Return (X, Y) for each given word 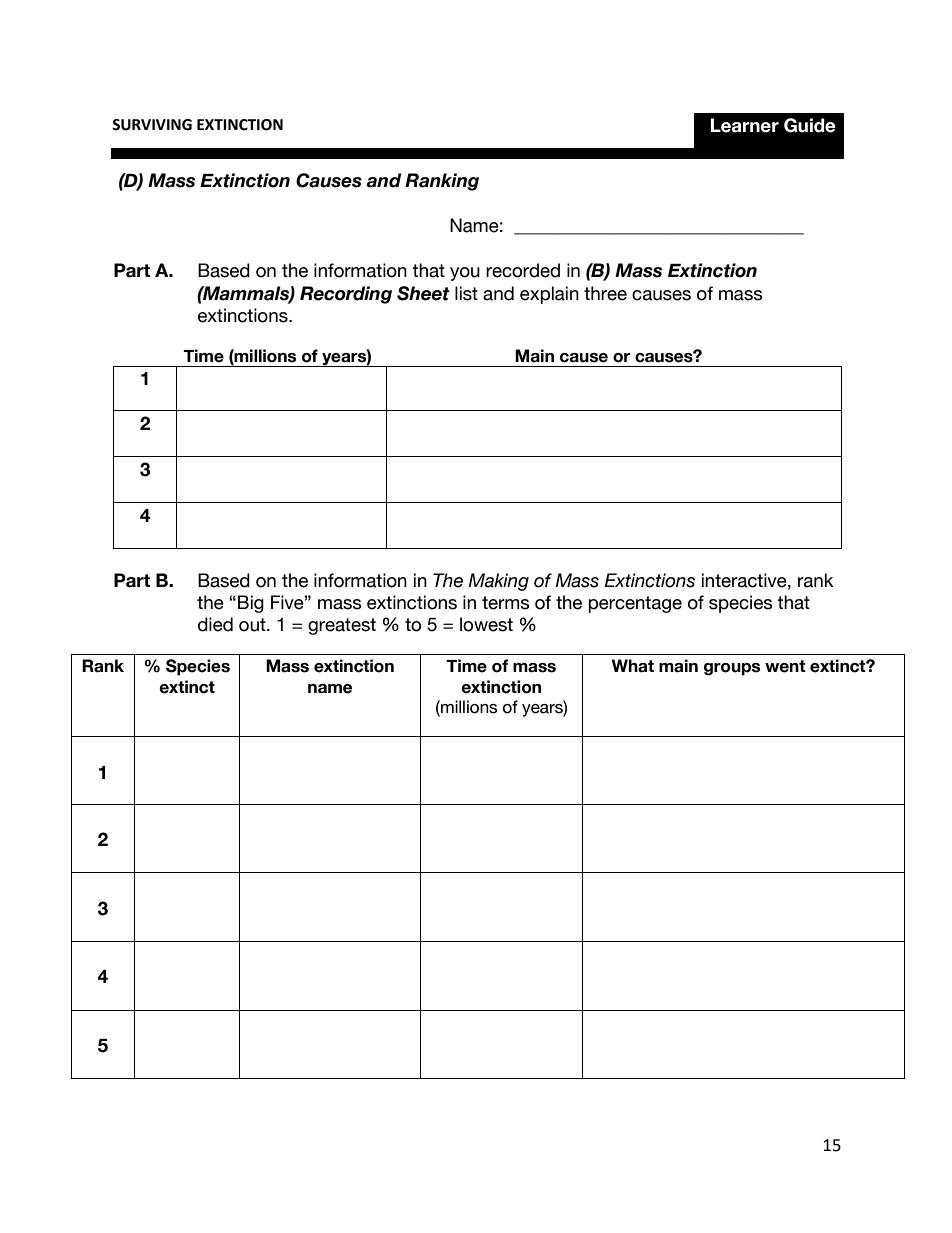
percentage (635, 604)
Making (498, 582)
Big (251, 604)
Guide (810, 125)
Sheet (423, 293)
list (466, 293)
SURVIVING (152, 125)
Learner (745, 125)
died (215, 624)
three (605, 293)
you (465, 274)
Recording (346, 295)
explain (549, 295)
